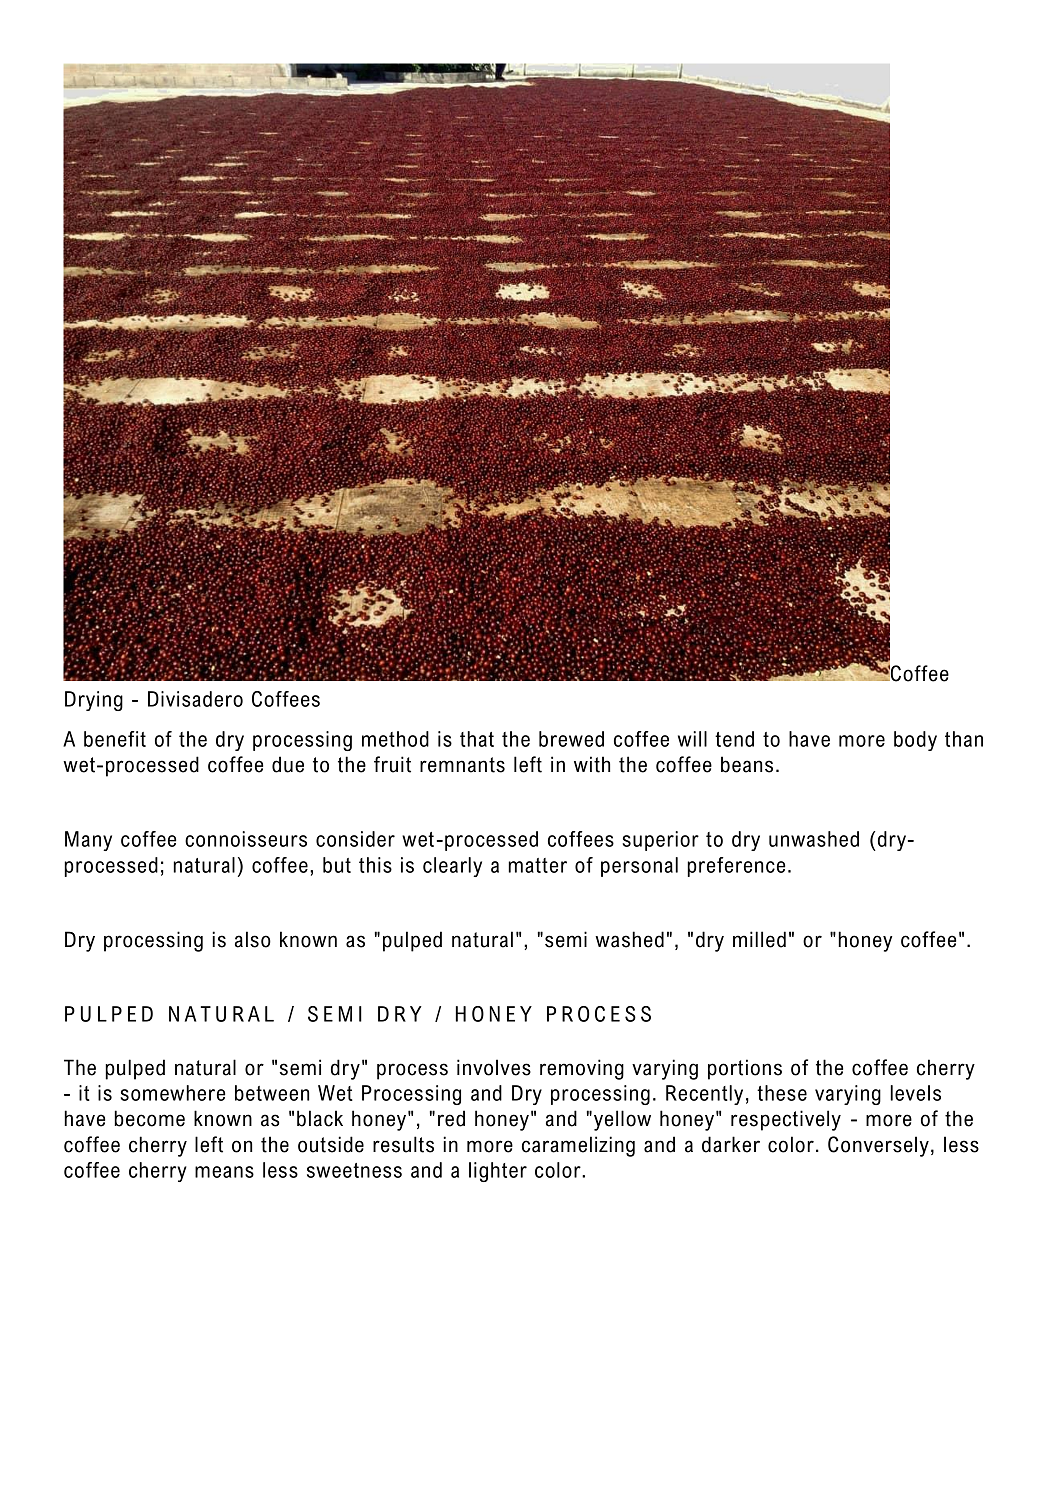 This page has height=1487, width=1051. Describe the element at coordinates (253, 939) in the page. I see `also` at that location.
